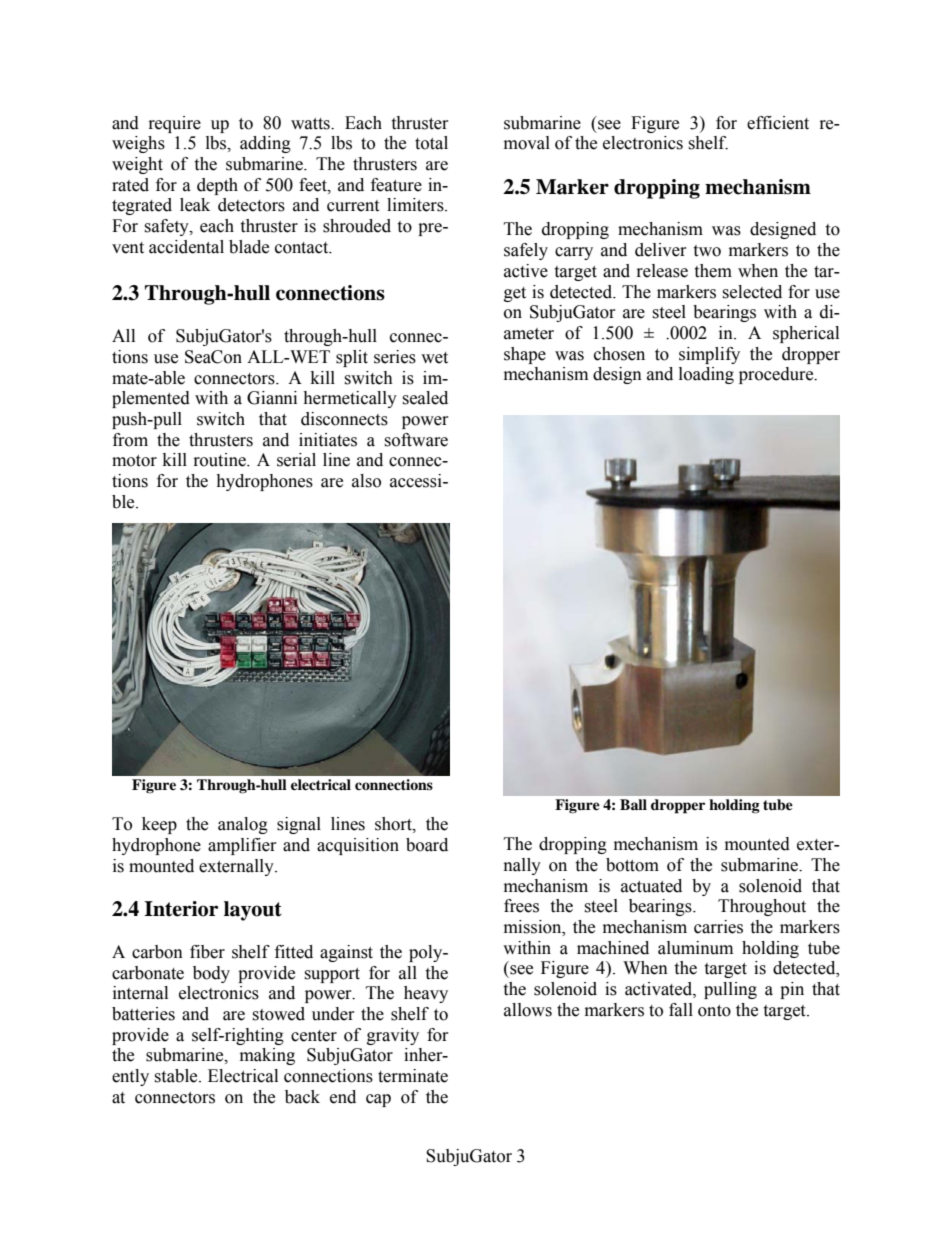 This screenshot has width=952, height=1233. Describe the element at coordinates (633, 804) in the screenshot. I see `Ball` at that location.
